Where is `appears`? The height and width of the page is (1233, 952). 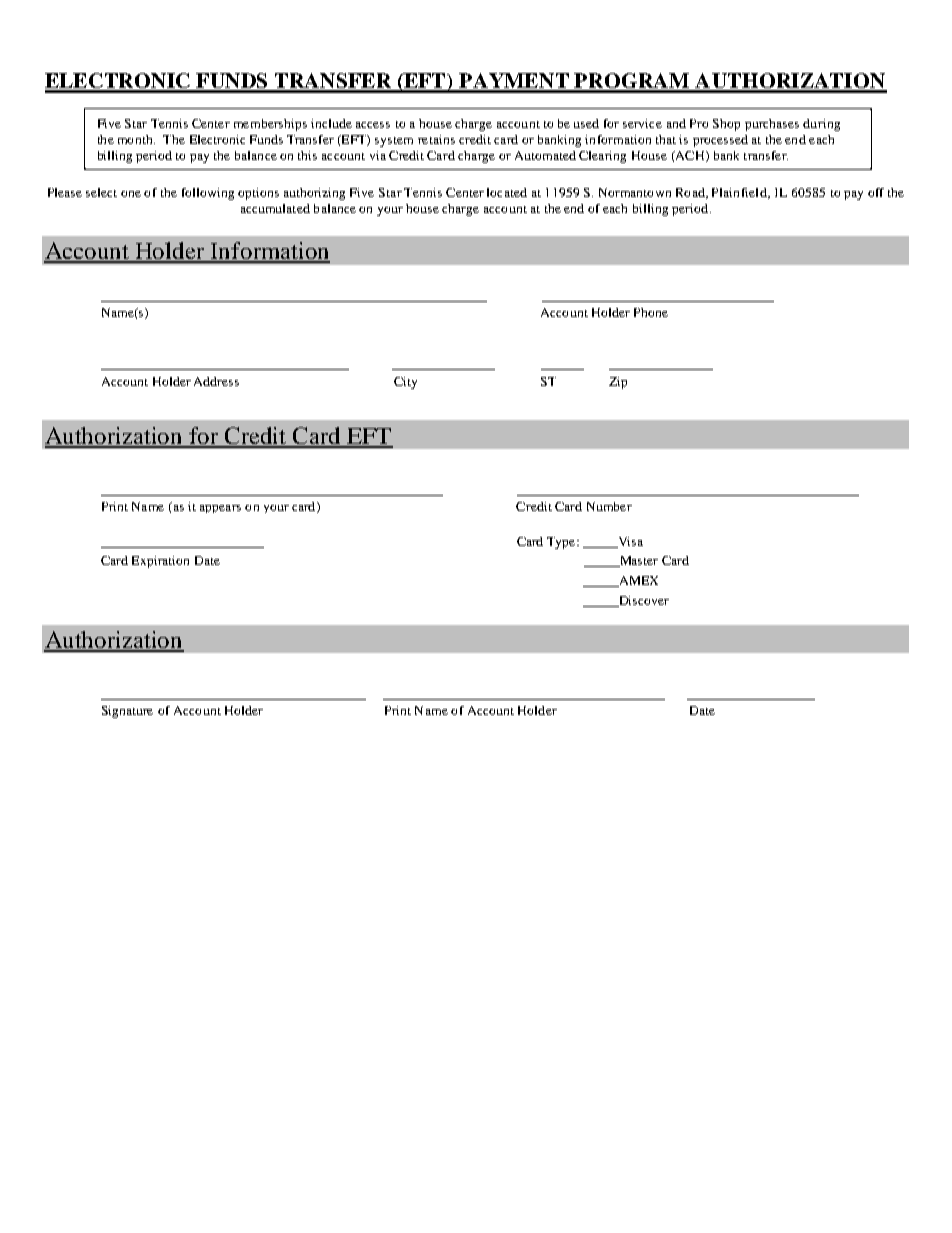
appears is located at coordinates (220, 509).
